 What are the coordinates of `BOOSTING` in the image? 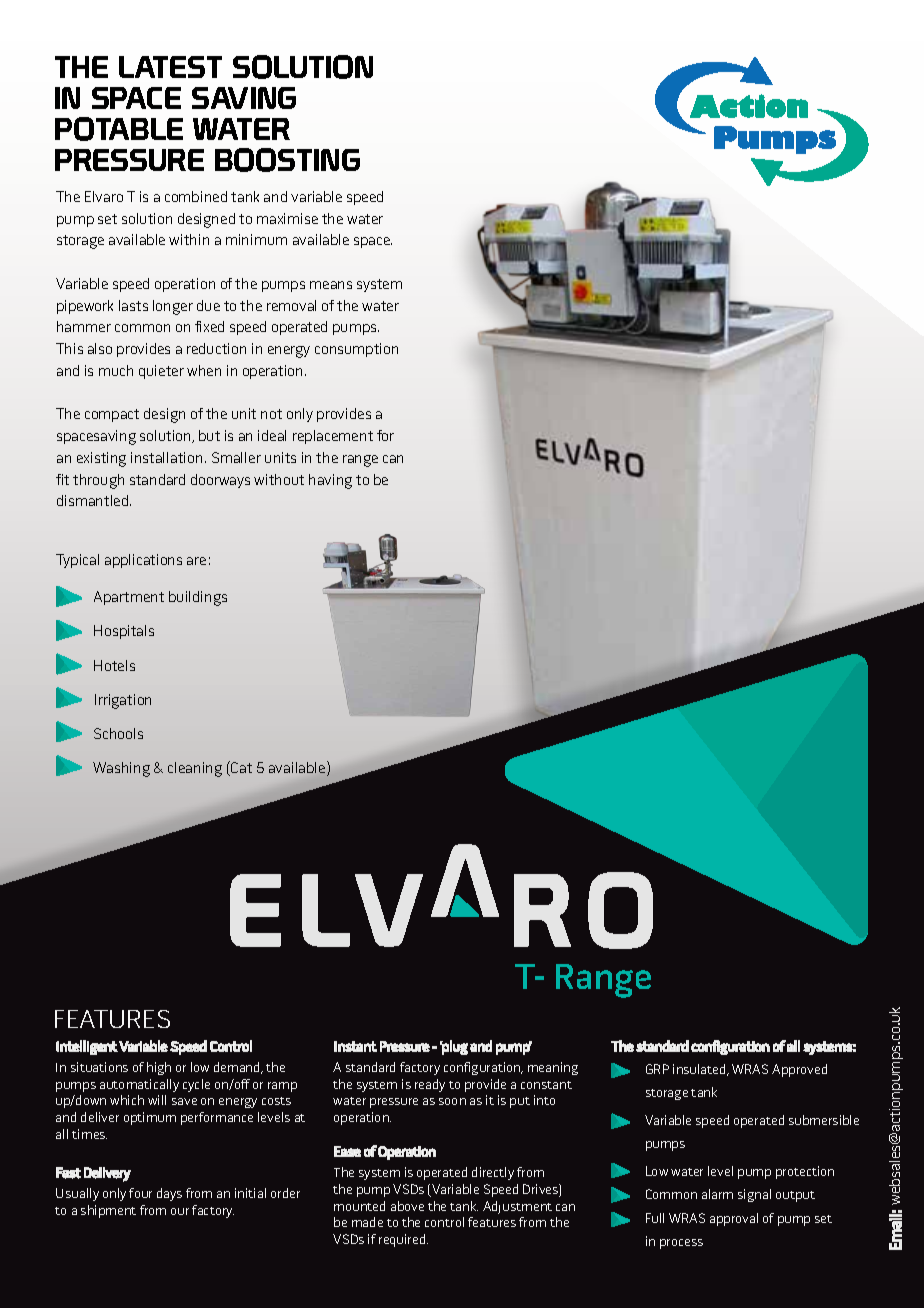 It's located at (287, 160).
